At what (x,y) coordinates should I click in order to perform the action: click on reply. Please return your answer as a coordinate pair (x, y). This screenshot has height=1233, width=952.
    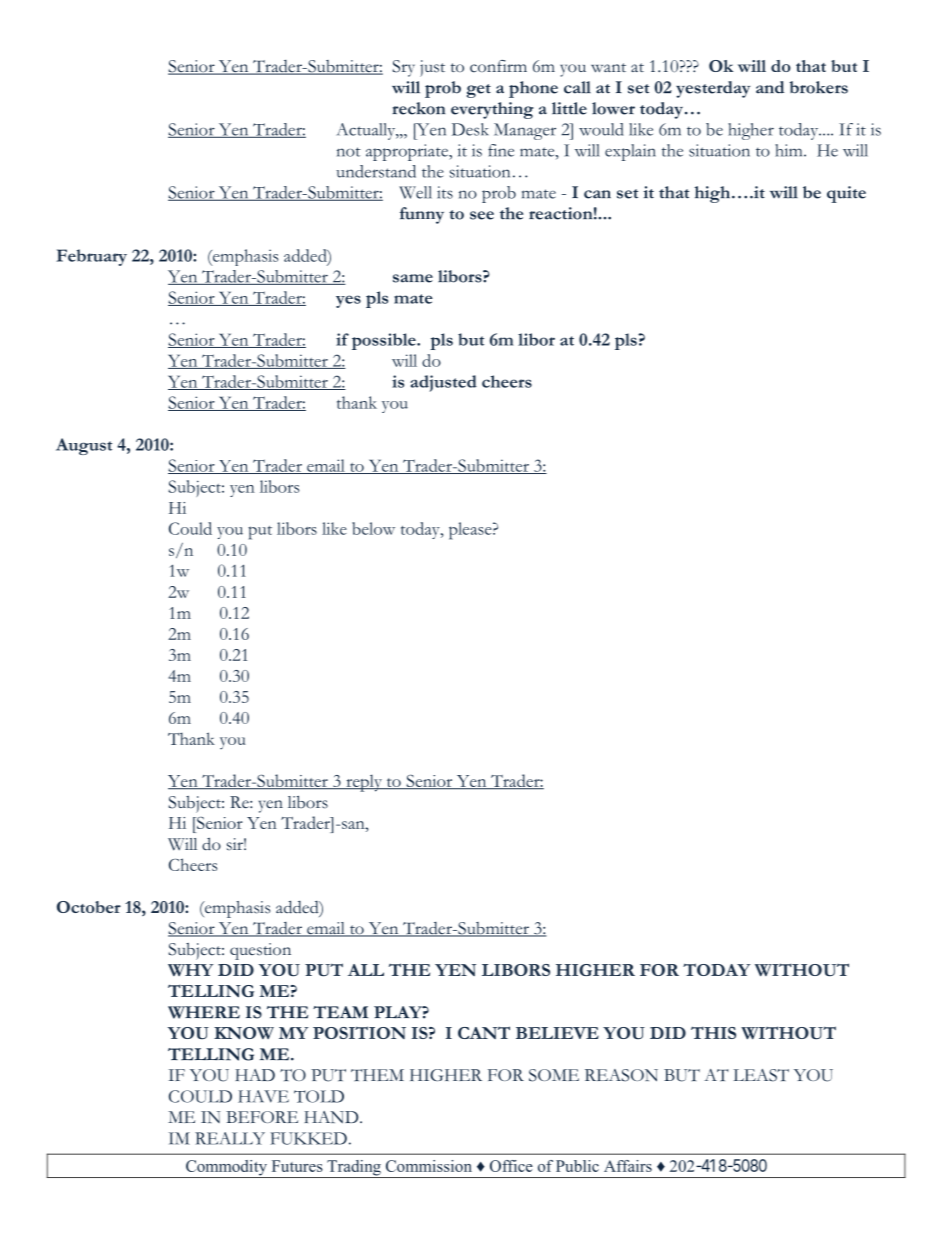
    Looking at the image, I should click on (364, 783).
